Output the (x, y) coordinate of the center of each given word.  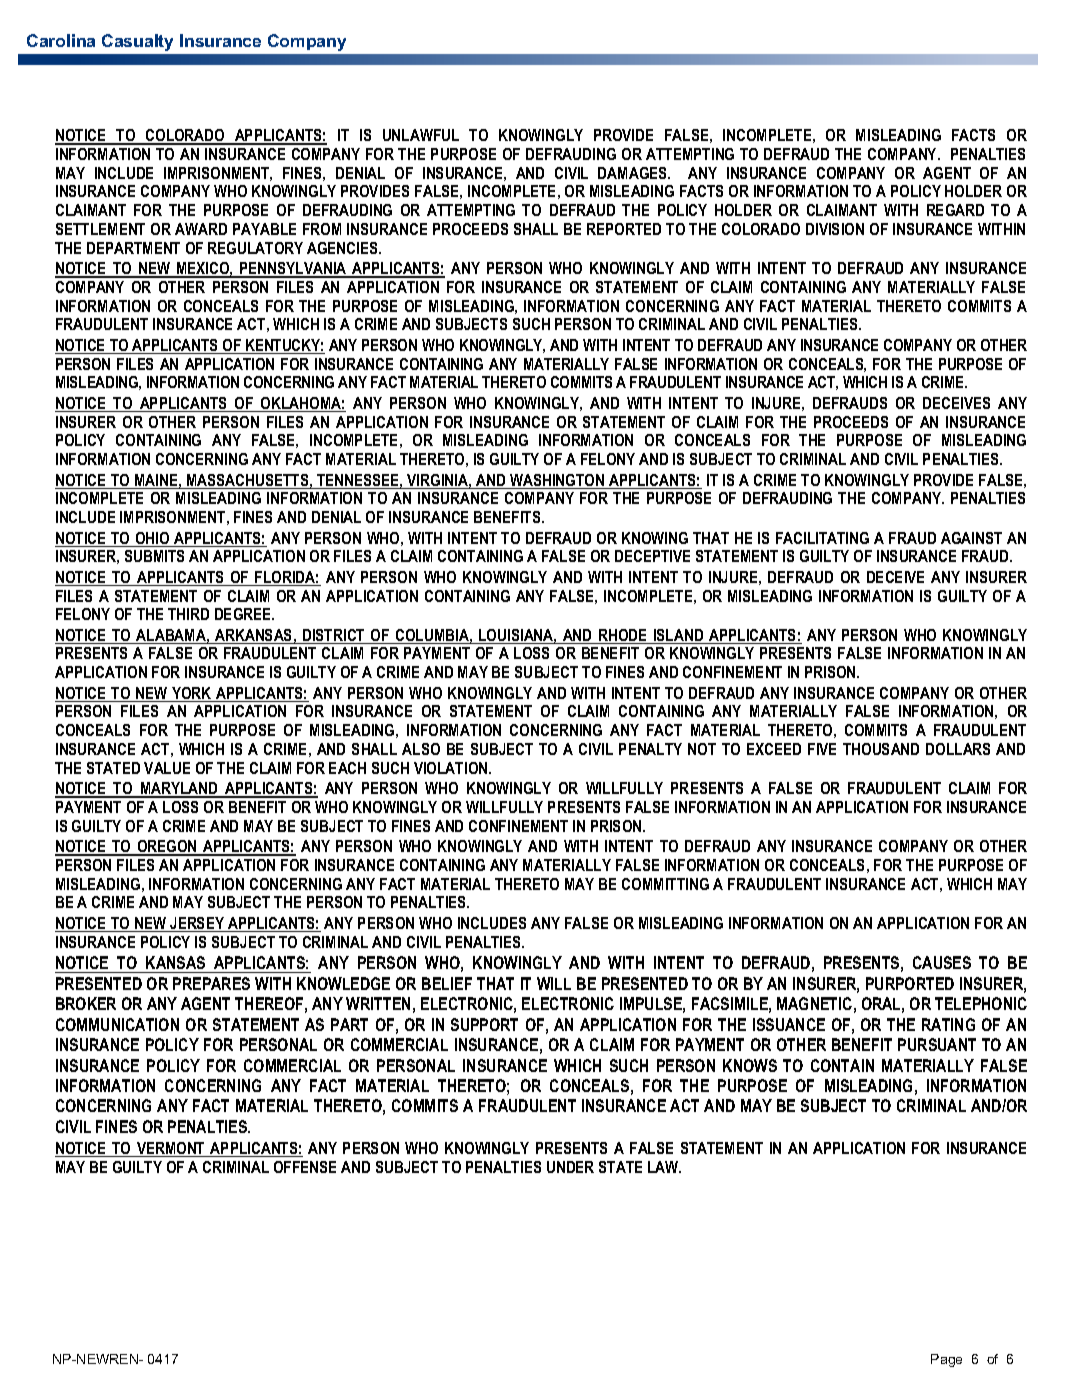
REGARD (955, 210)
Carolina (61, 40)
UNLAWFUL (421, 135)
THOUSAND (881, 749)
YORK (192, 694)
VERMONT (171, 1149)
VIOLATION (452, 768)
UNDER (570, 1167)
